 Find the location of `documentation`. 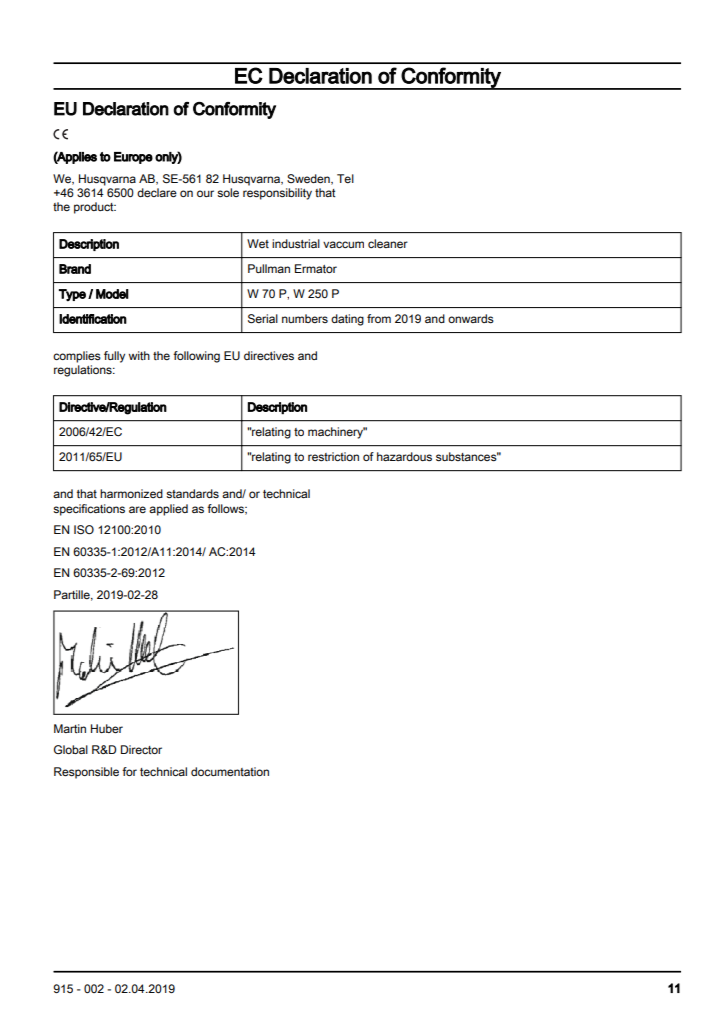

documentation is located at coordinates (230, 771).
